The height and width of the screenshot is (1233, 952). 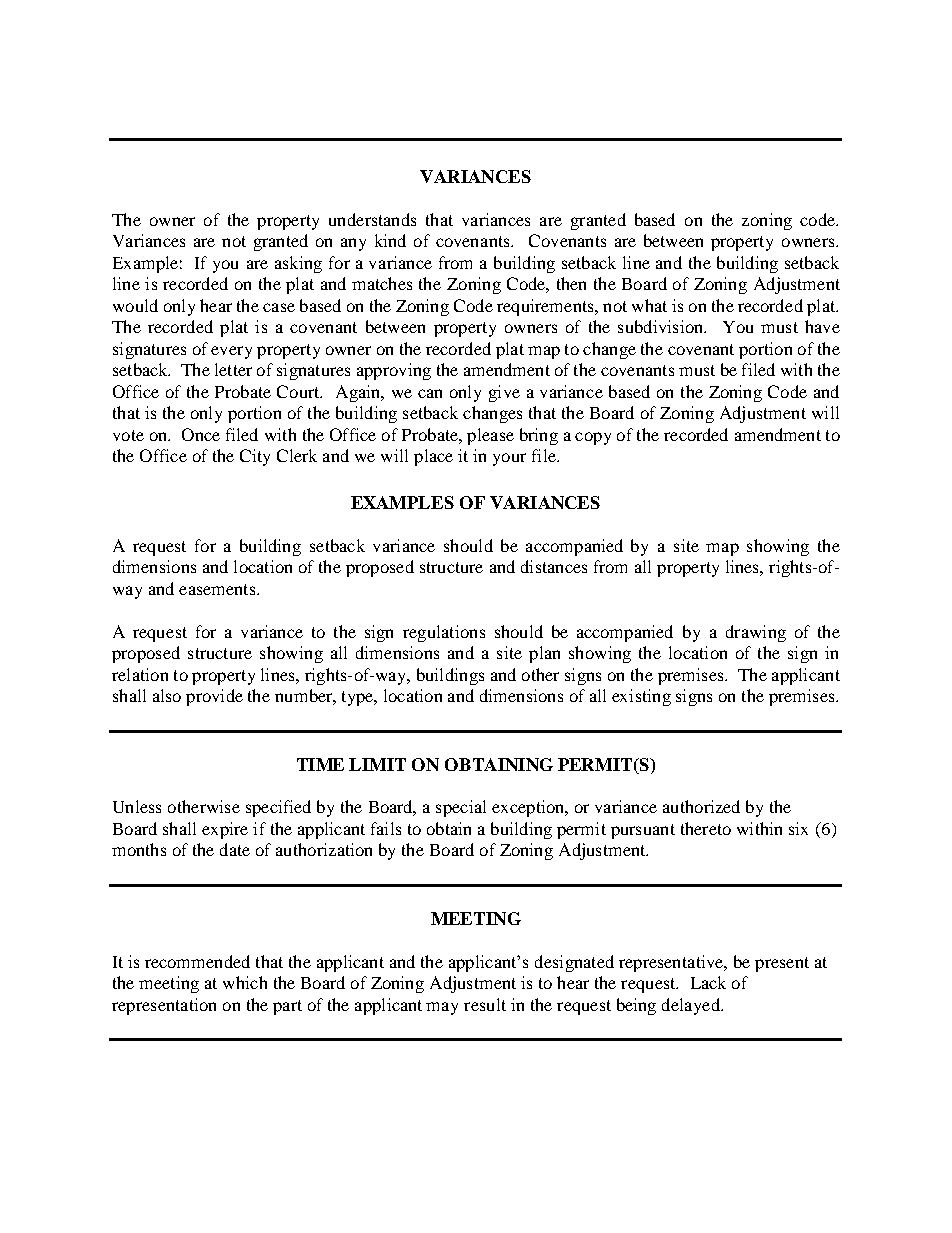 What do you see at coordinates (649, 305) in the screenshot?
I see `what` at bounding box center [649, 305].
